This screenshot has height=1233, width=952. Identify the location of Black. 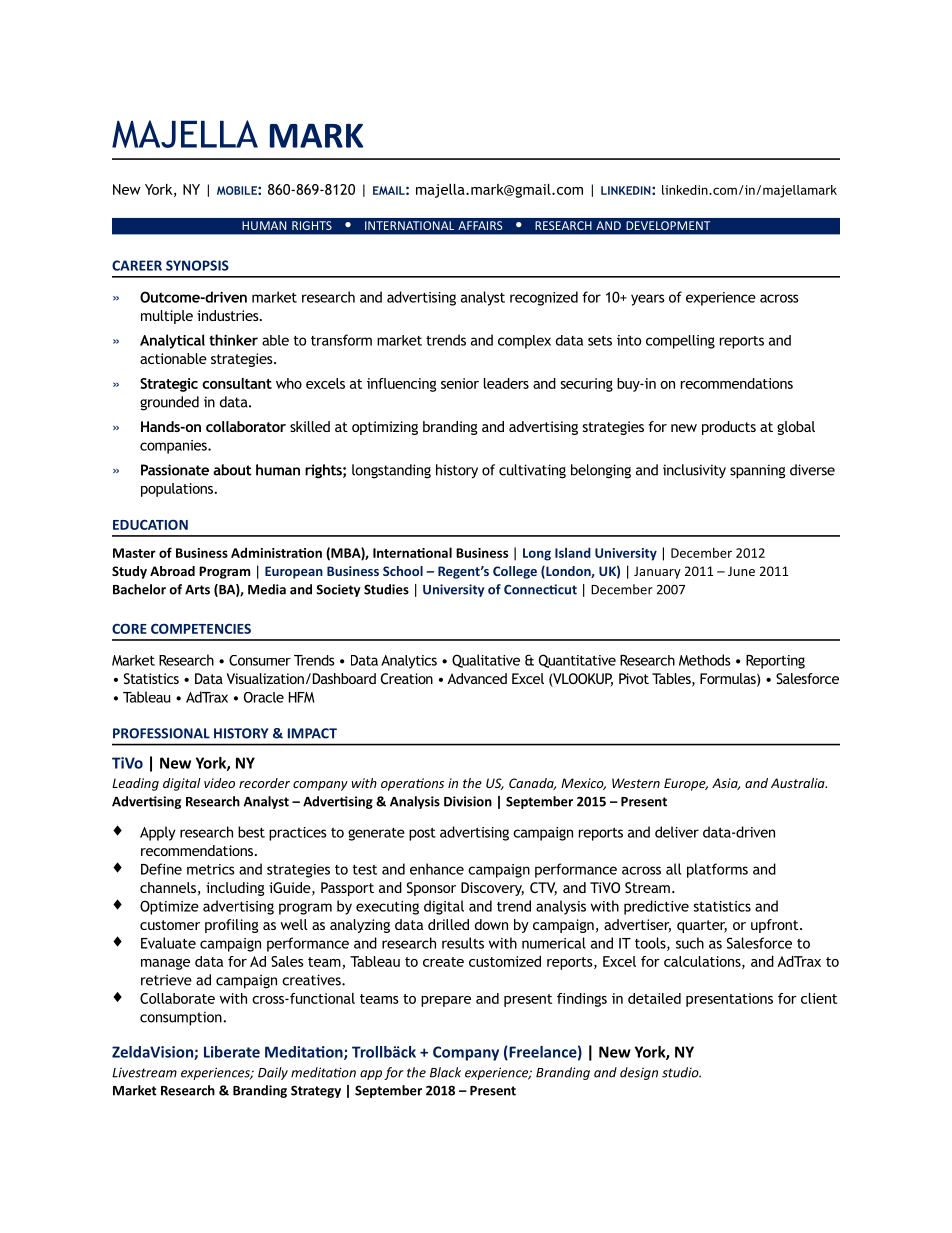
(445, 1072).
